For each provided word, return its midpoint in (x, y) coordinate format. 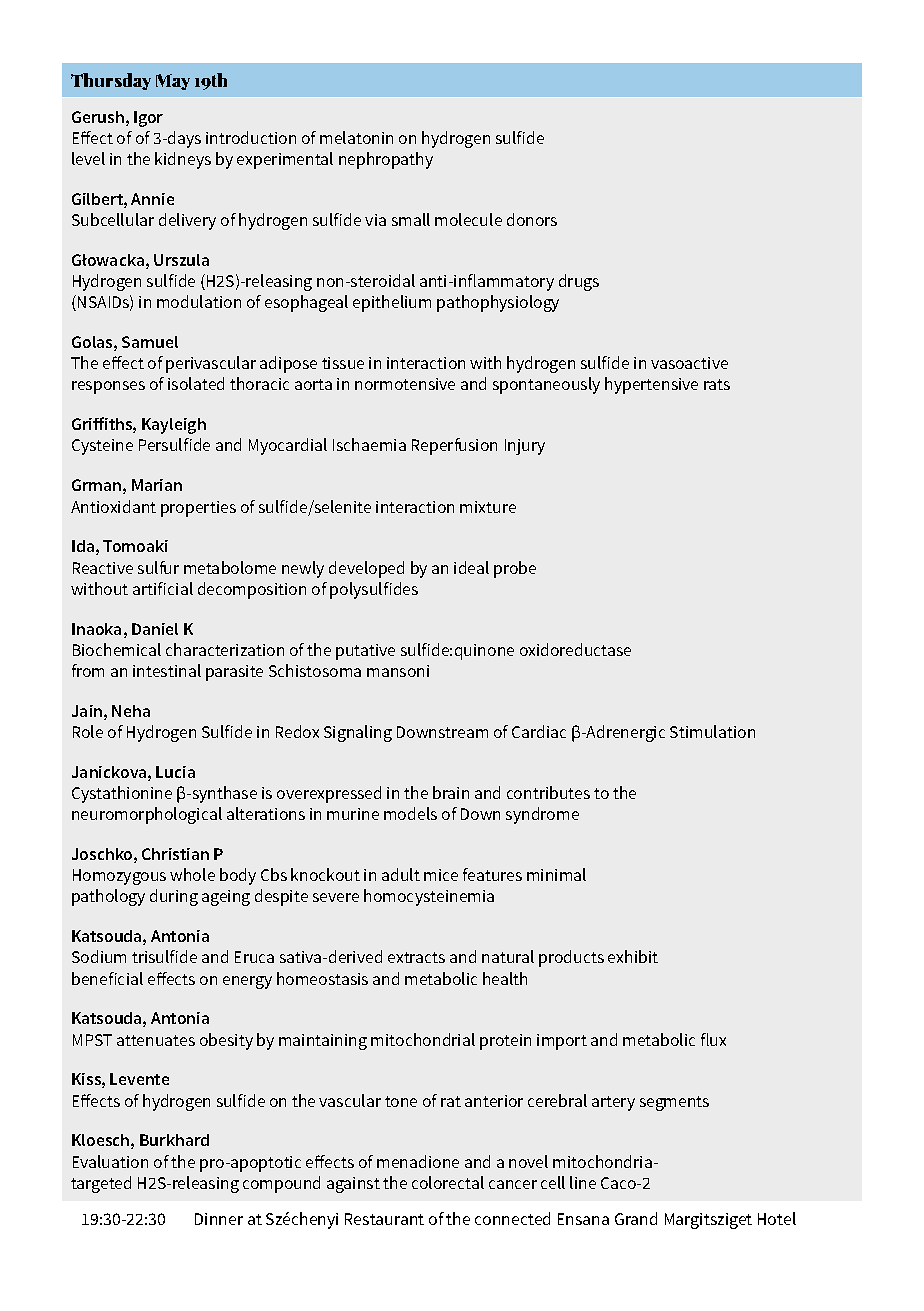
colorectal (448, 1182)
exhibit (633, 956)
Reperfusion (454, 446)
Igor (148, 119)
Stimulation (712, 731)
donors (532, 219)
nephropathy (386, 160)
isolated (196, 383)
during (174, 897)
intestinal (167, 670)
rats (717, 384)
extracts (416, 957)
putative (365, 652)
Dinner (219, 1219)
